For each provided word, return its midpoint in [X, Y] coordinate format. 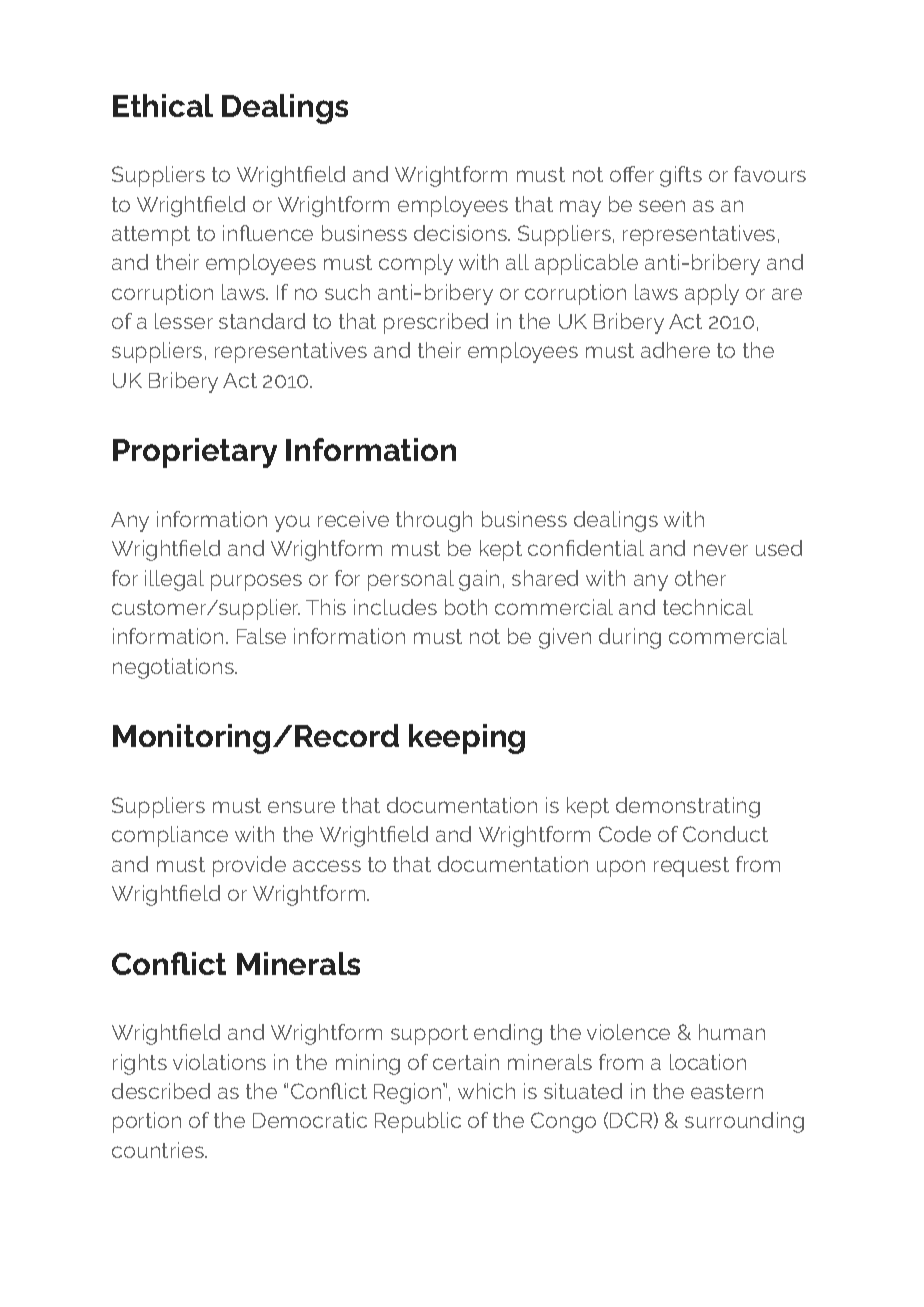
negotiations [175, 668]
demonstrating [688, 807]
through [434, 521]
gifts [681, 176]
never [721, 550]
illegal [174, 580]
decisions [461, 233]
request [691, 867]
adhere [675, 350]
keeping [467, 739]
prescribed [436, 323]
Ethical [163, 105]
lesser [184, 321]
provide [249, 866]
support [429, 1035]
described [161, 1091]
